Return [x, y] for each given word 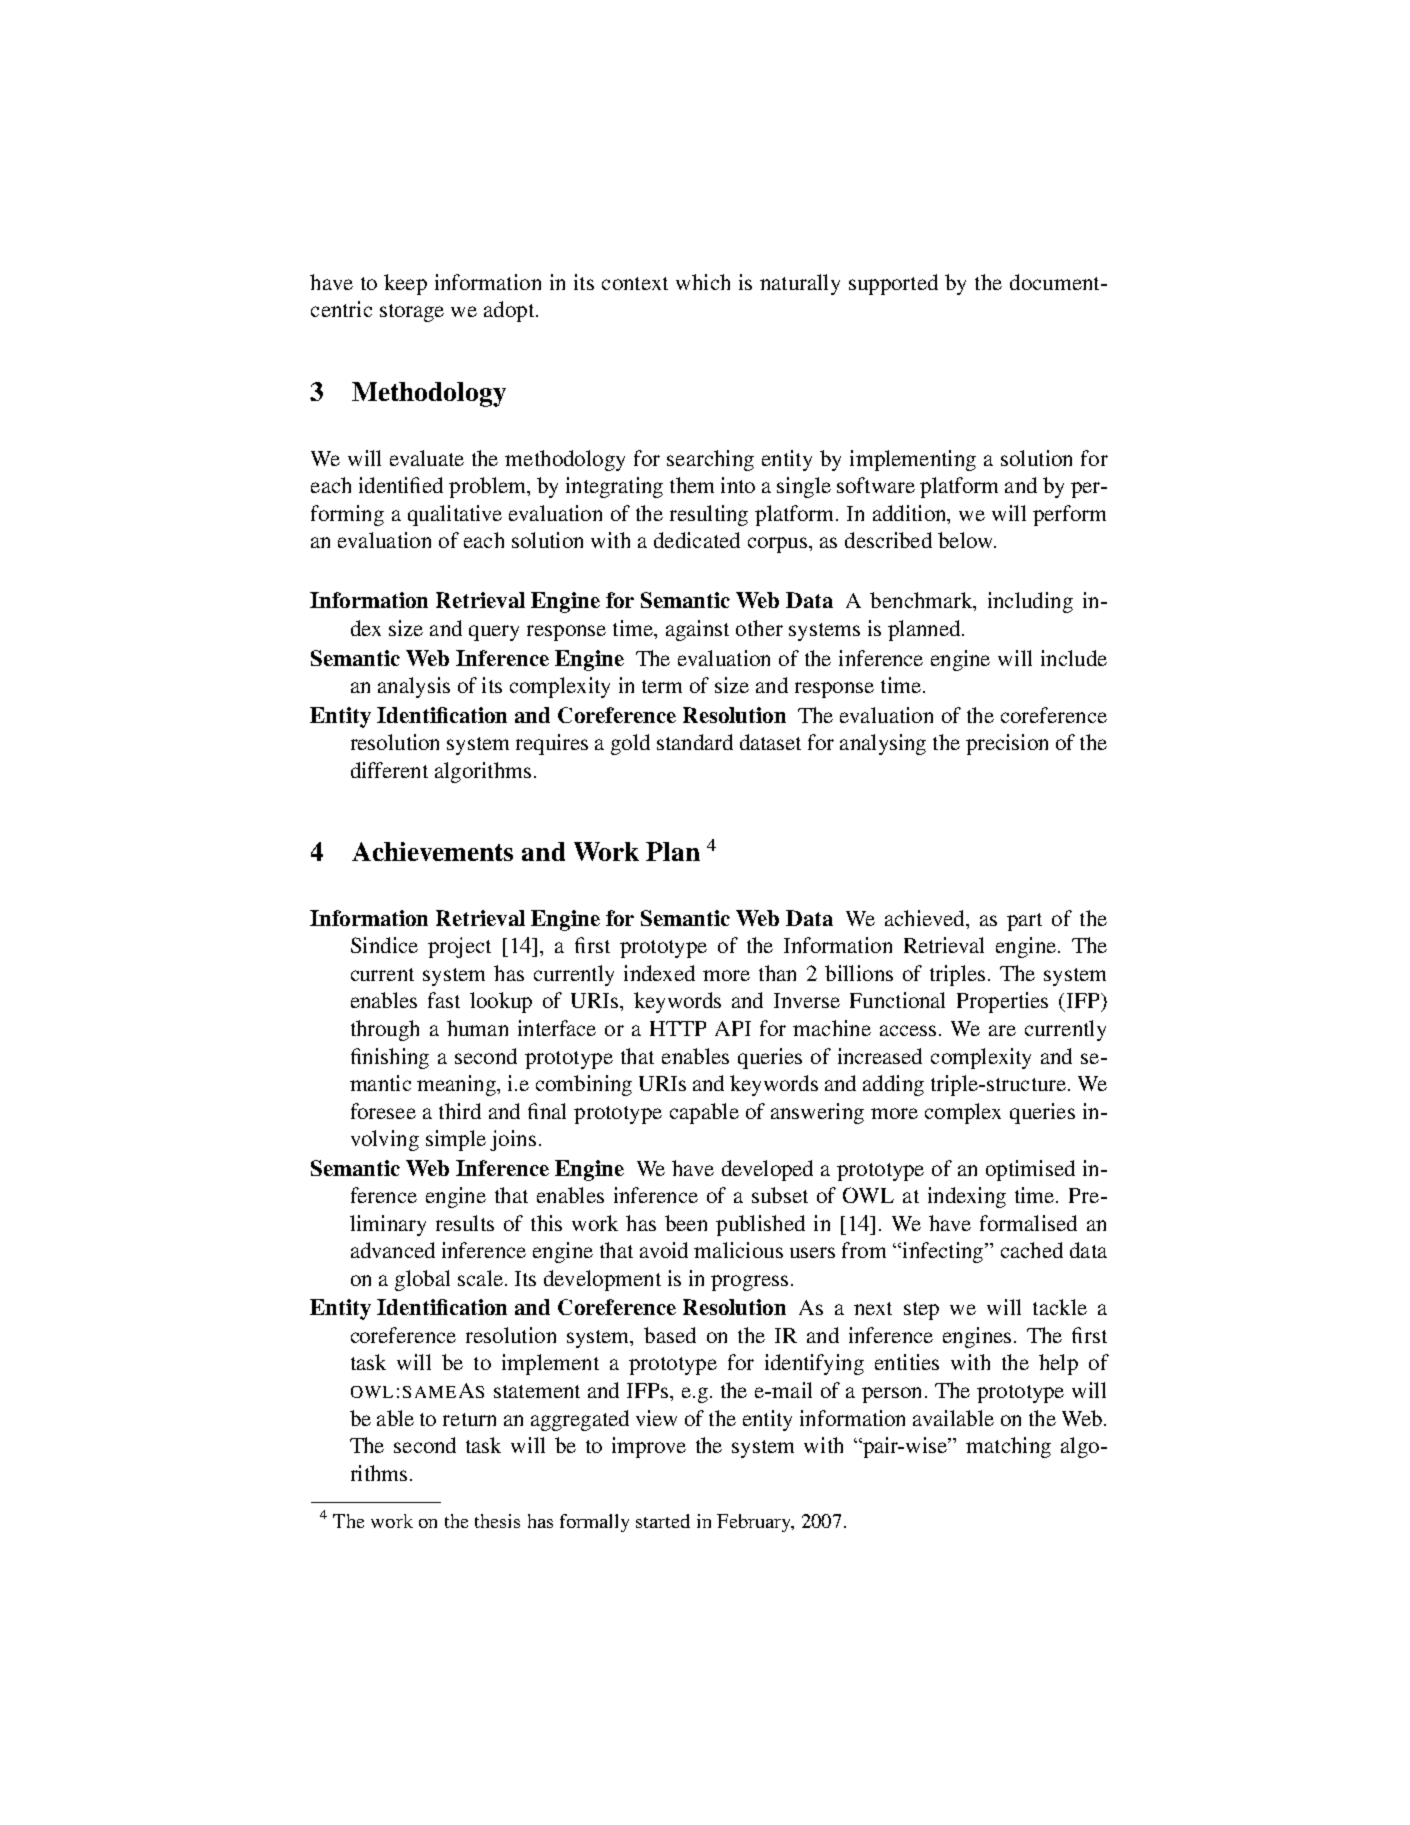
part [1024, 922]
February [755, 1523]
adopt [510, 311]
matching [1008, 1447]
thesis [497, 1521]
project [459, 947]
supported [893, 284]
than [777, 973]
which [703, 282]
